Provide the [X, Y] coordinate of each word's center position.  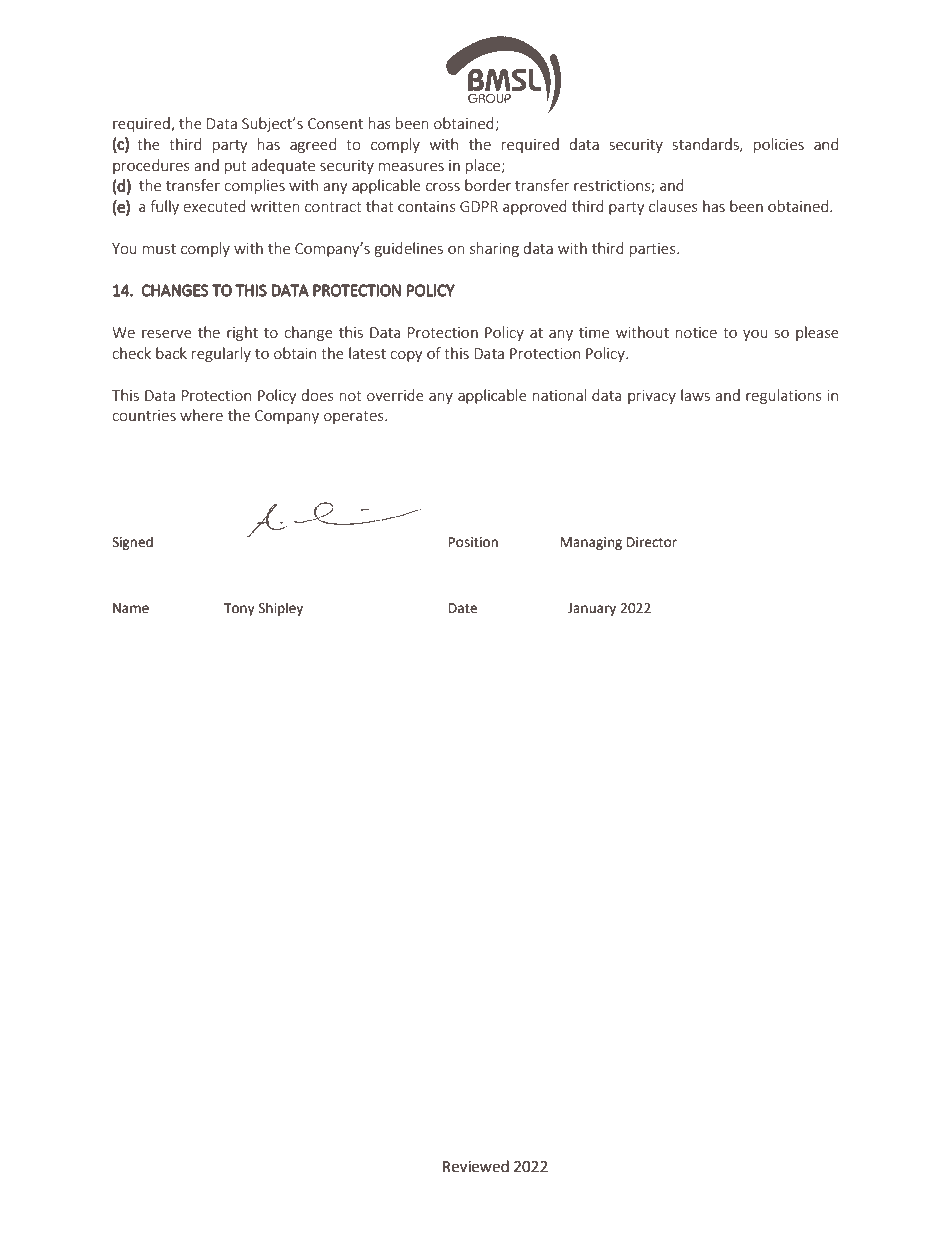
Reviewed [476, 1166]
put [236, 167]
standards [707, 145]
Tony [239, 609]
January [592, 609]
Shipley [281, 609]
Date [463, 608]
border [488, 185]
